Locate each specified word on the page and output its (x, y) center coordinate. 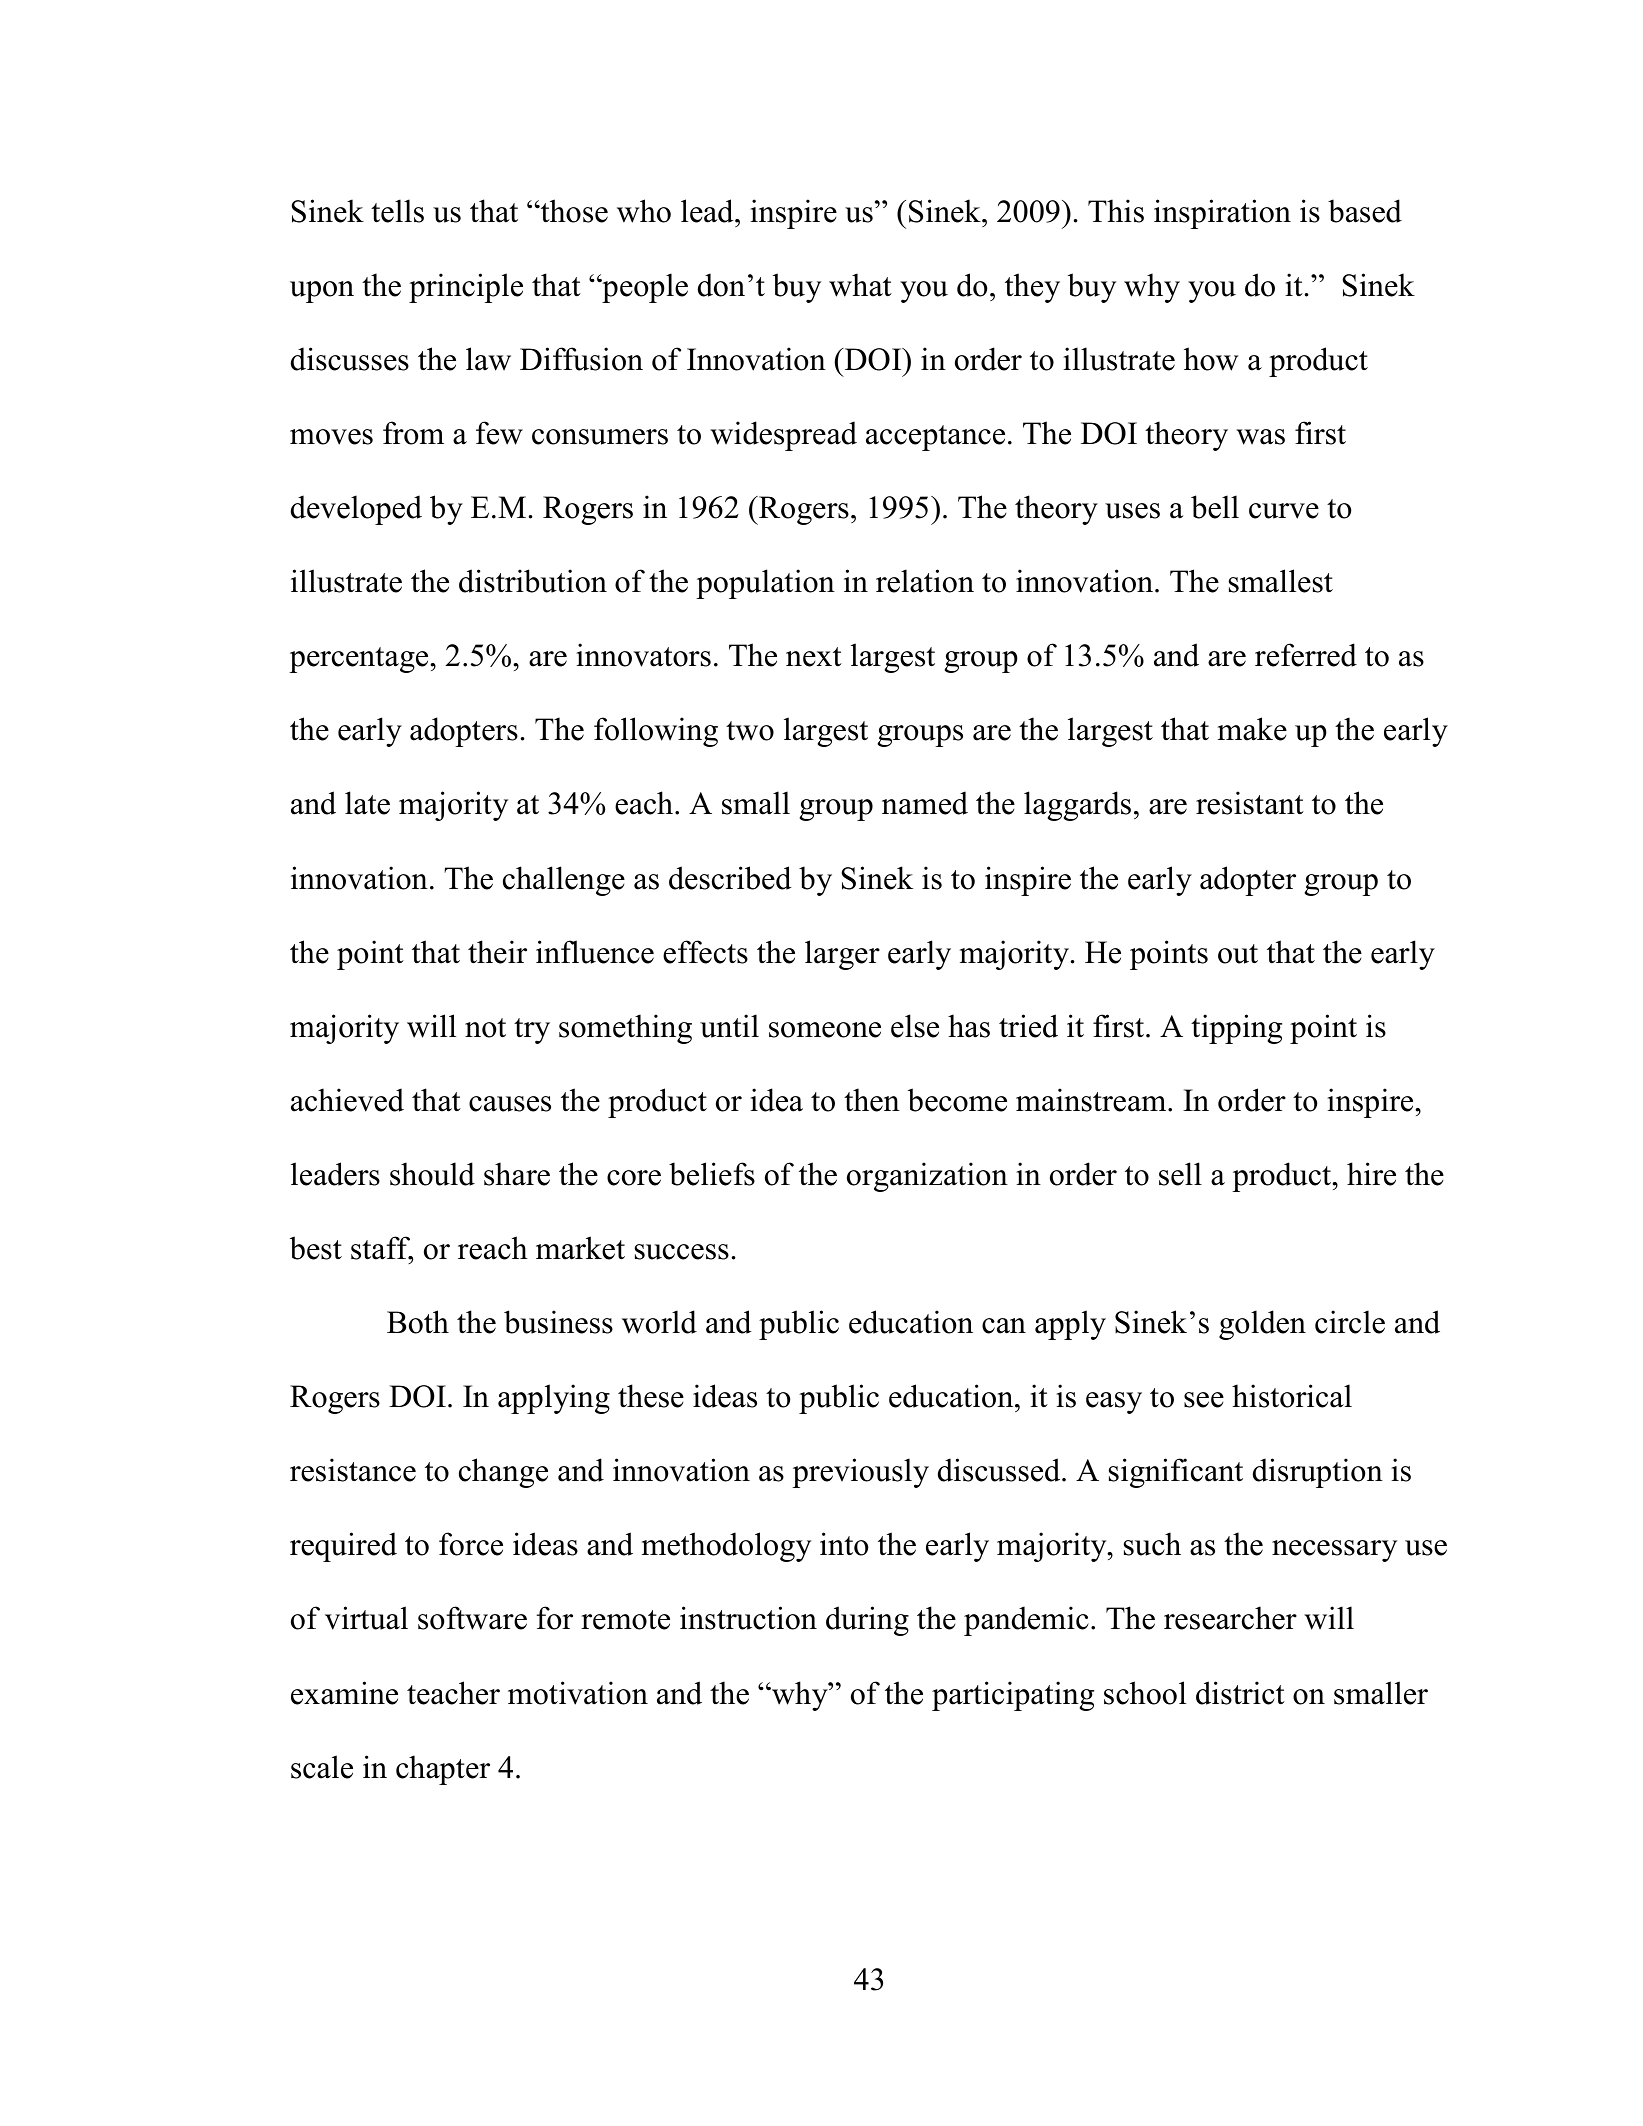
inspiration (1222, 214)
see (1204, 1400)
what (860, 285)
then (872, 1100)
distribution (533, 581)
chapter (443, 1770)
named (925, 803)
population (765, 584)
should (432, 1174)
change (503, 1473)
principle (466, 288)
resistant (1250, 803)
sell (1180, 1174)
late (367, 803)
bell (1215, 507)
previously (860, 1473)
